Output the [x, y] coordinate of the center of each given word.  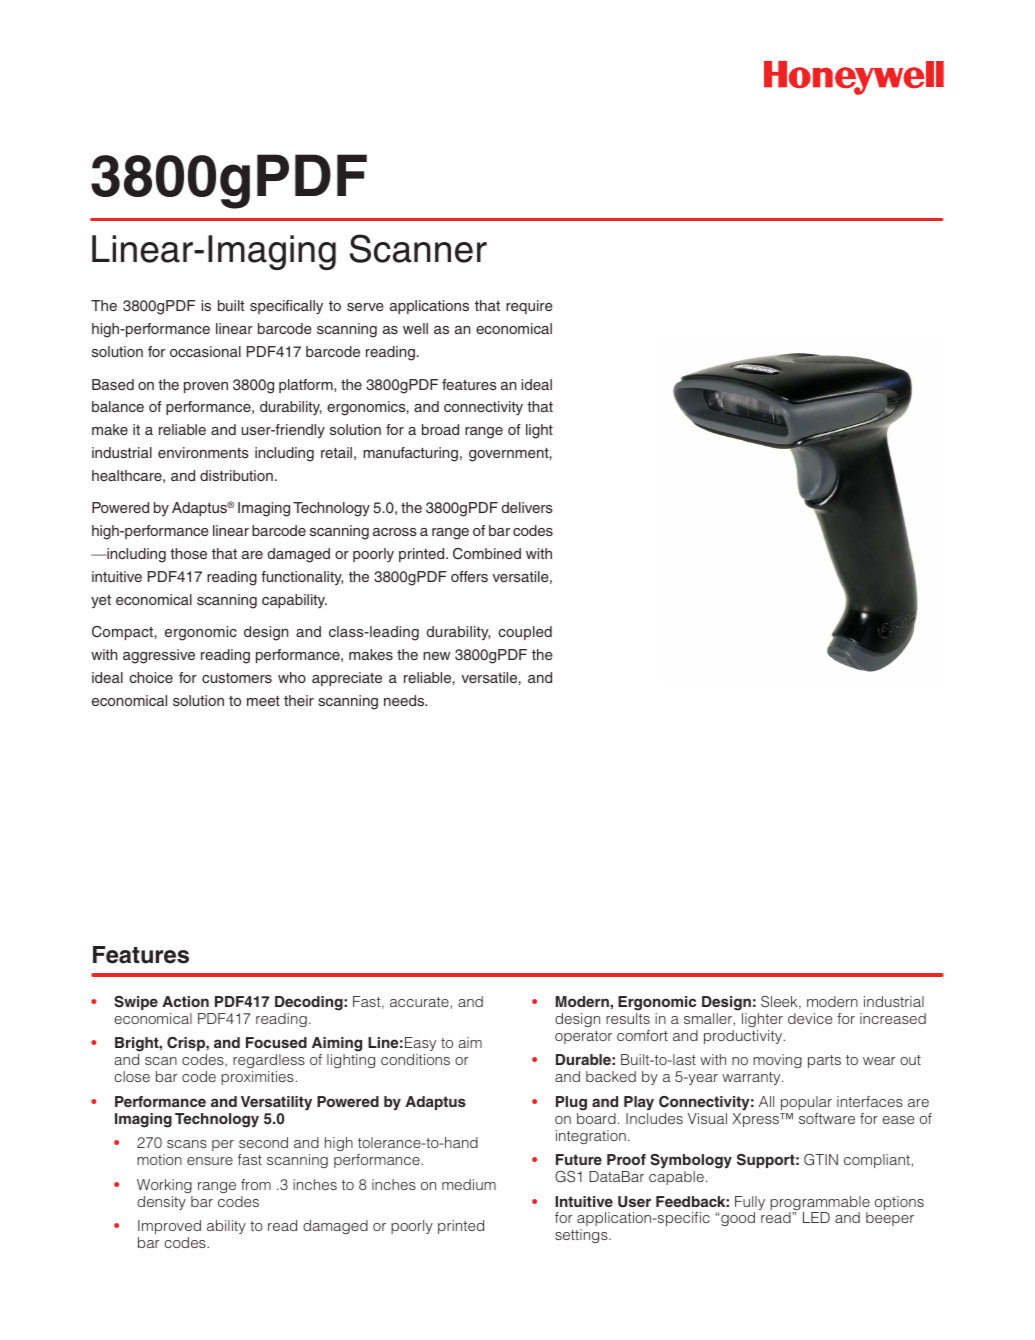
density [161, 1203]
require [529, 307]
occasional [205, 351]
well [415, 328]
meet [263, 701]
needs [405, 700]
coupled [525, 633]
